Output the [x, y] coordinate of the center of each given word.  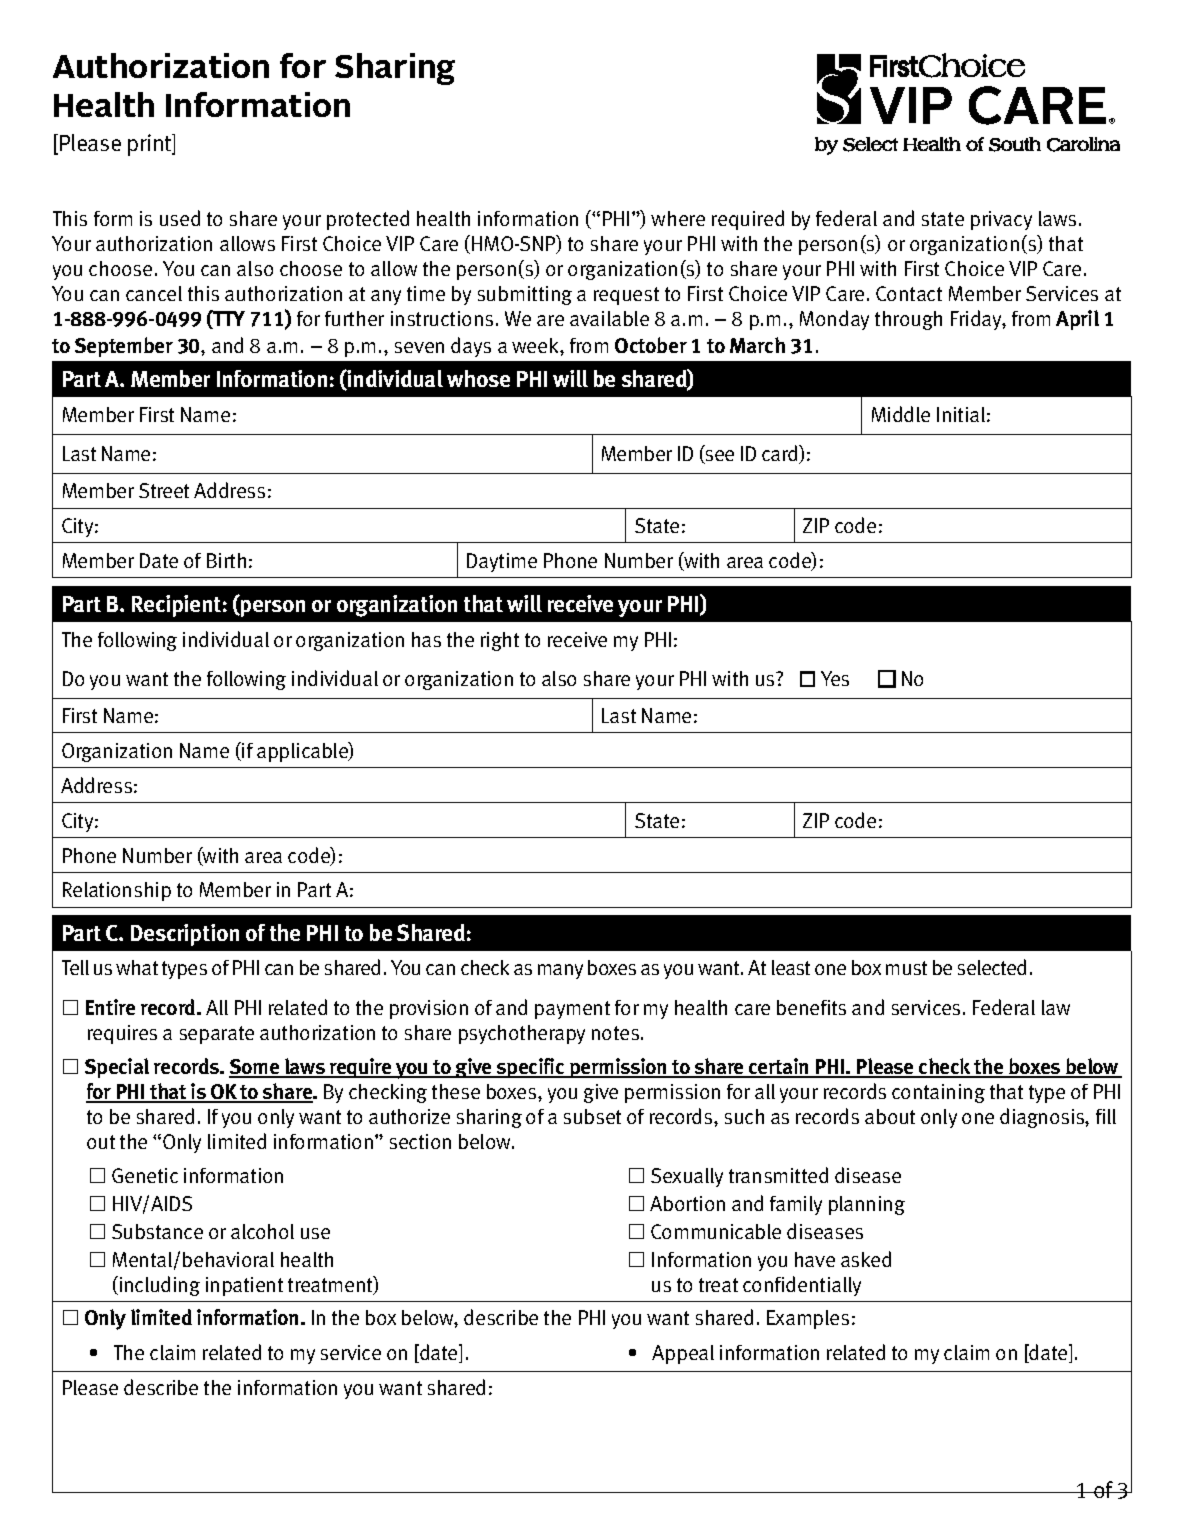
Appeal [683, 1354]
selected [992, 967]
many [560, 971]
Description [185, 935]
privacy [1001, 220]
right [500, 641]
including [158, 1286]
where [678, 218]
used [180, 218]
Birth [226, 560]
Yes [835, 678]
